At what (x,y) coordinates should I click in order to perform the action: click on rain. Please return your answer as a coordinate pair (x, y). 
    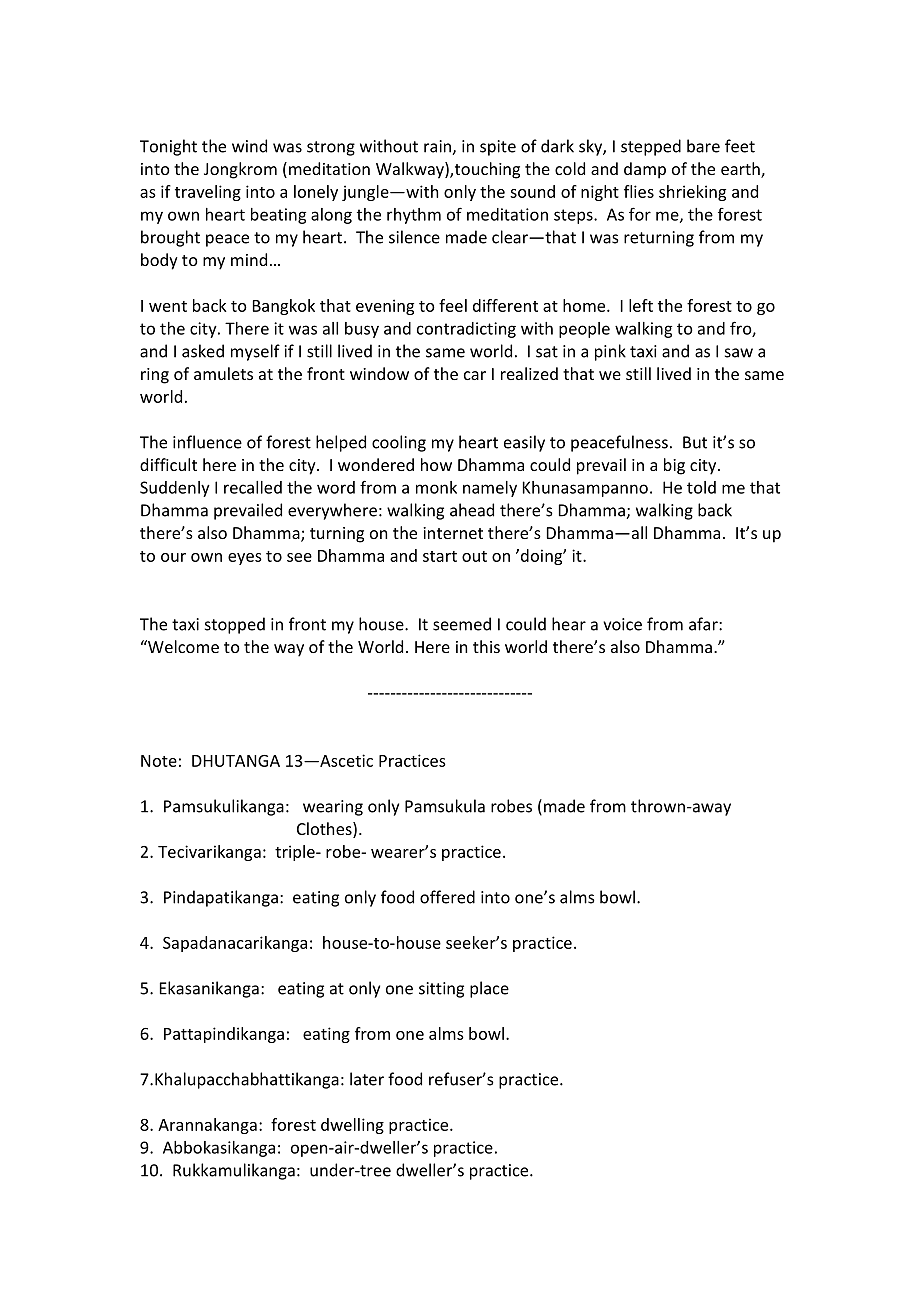
    Looking at the image, I should click on (438, 147).
